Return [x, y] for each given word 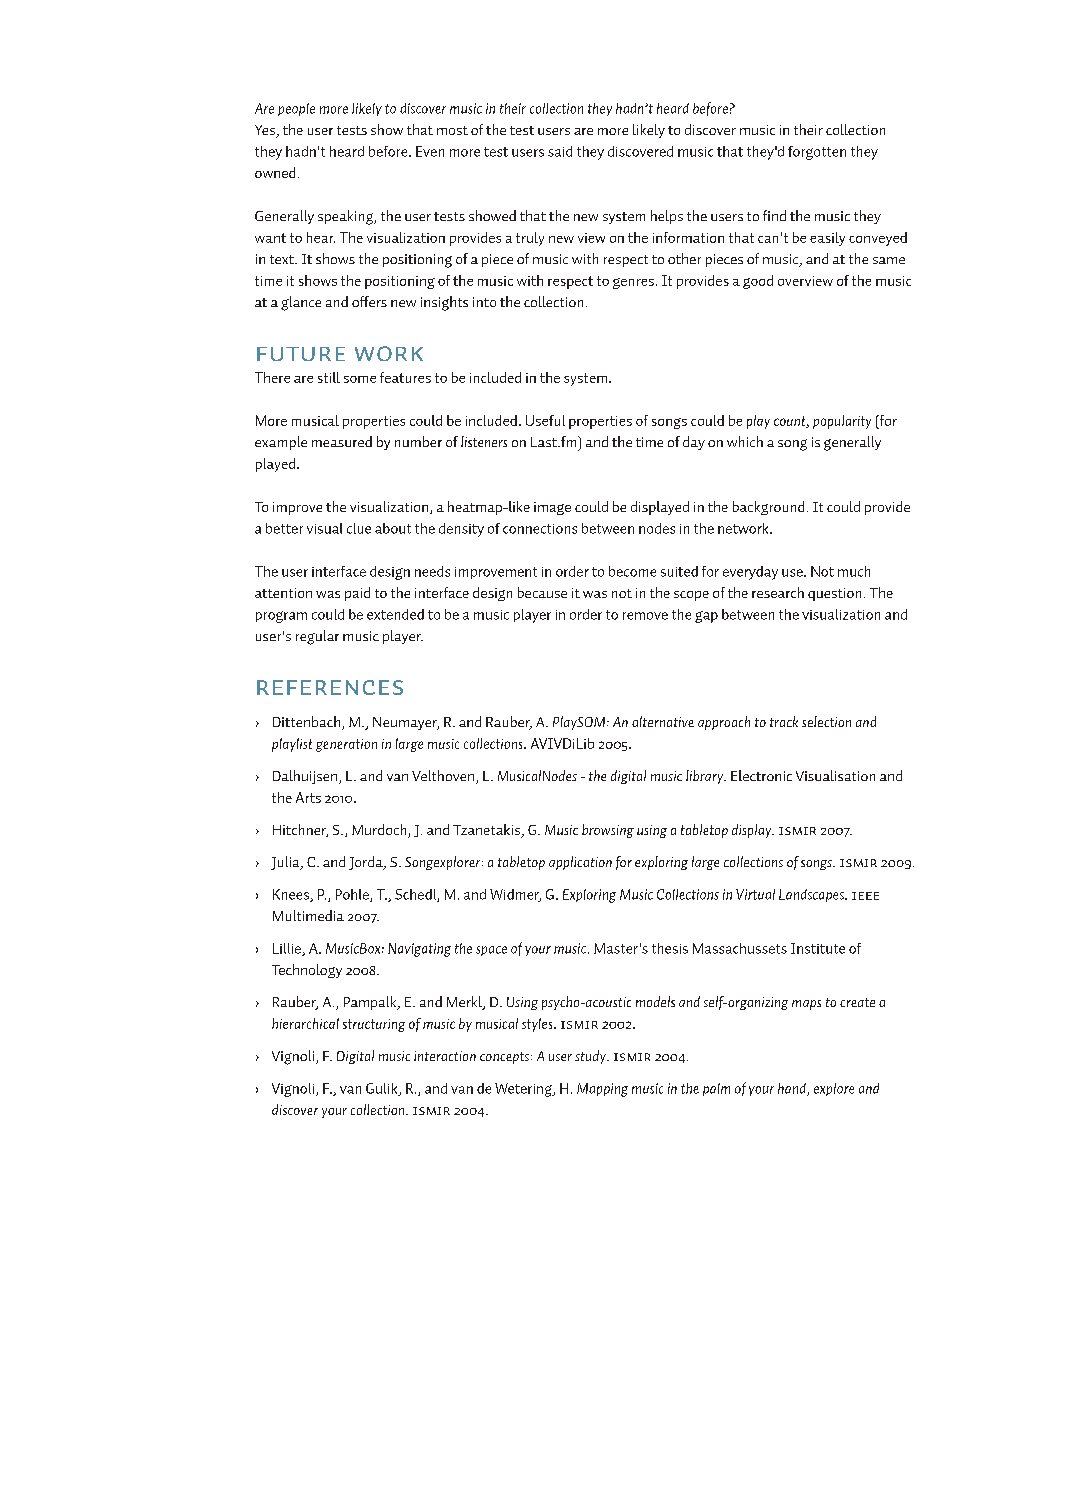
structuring [374, 1025]
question [834, 594]
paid [357, 594]
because [542, 592]
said [560, 151]
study [591, 1057]
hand [793, 1089]
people [296, 109]
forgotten [817, 153]
